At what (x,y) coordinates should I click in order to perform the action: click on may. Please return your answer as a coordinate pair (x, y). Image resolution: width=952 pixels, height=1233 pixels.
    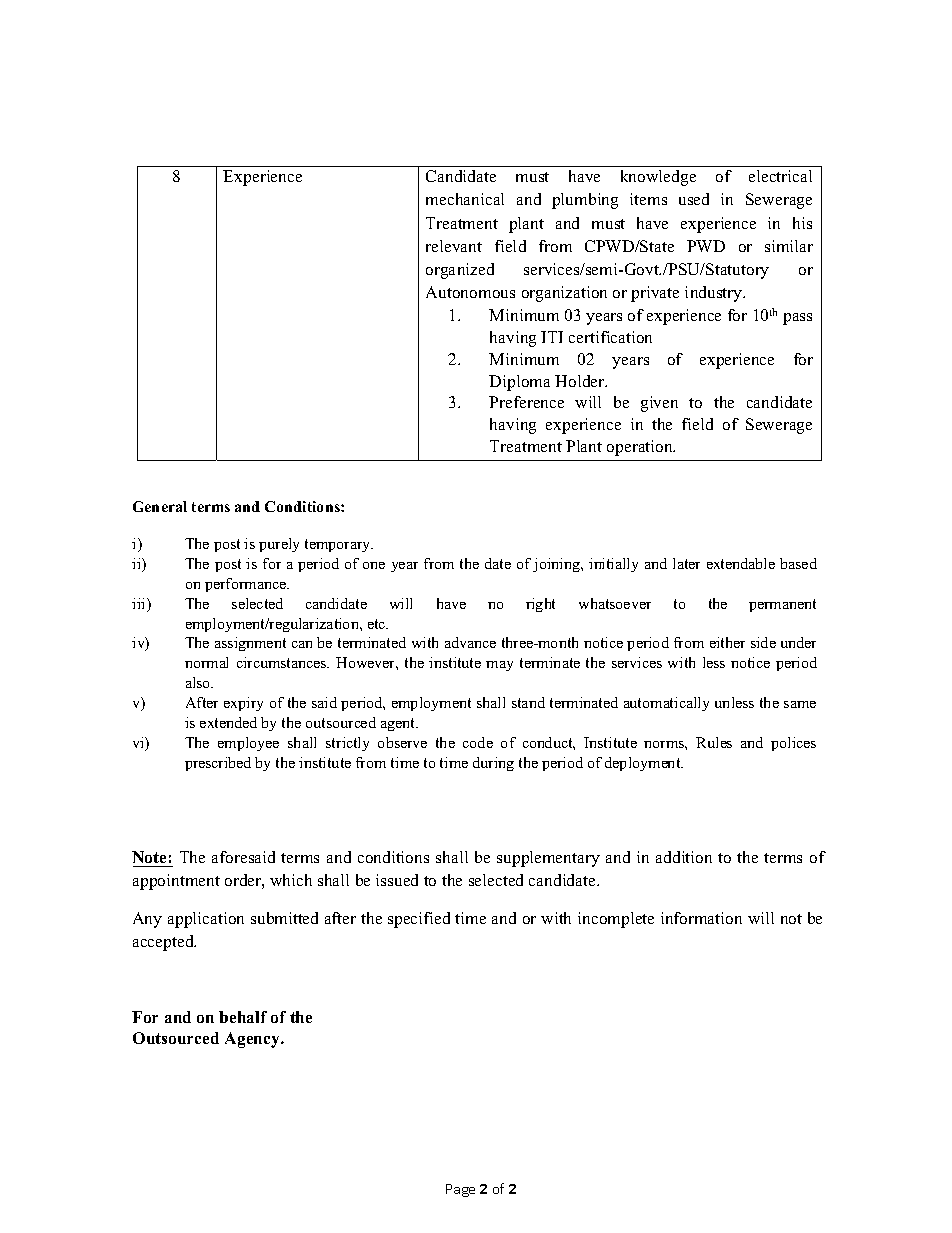
    Looking at the image, I should click on (499, 666).
